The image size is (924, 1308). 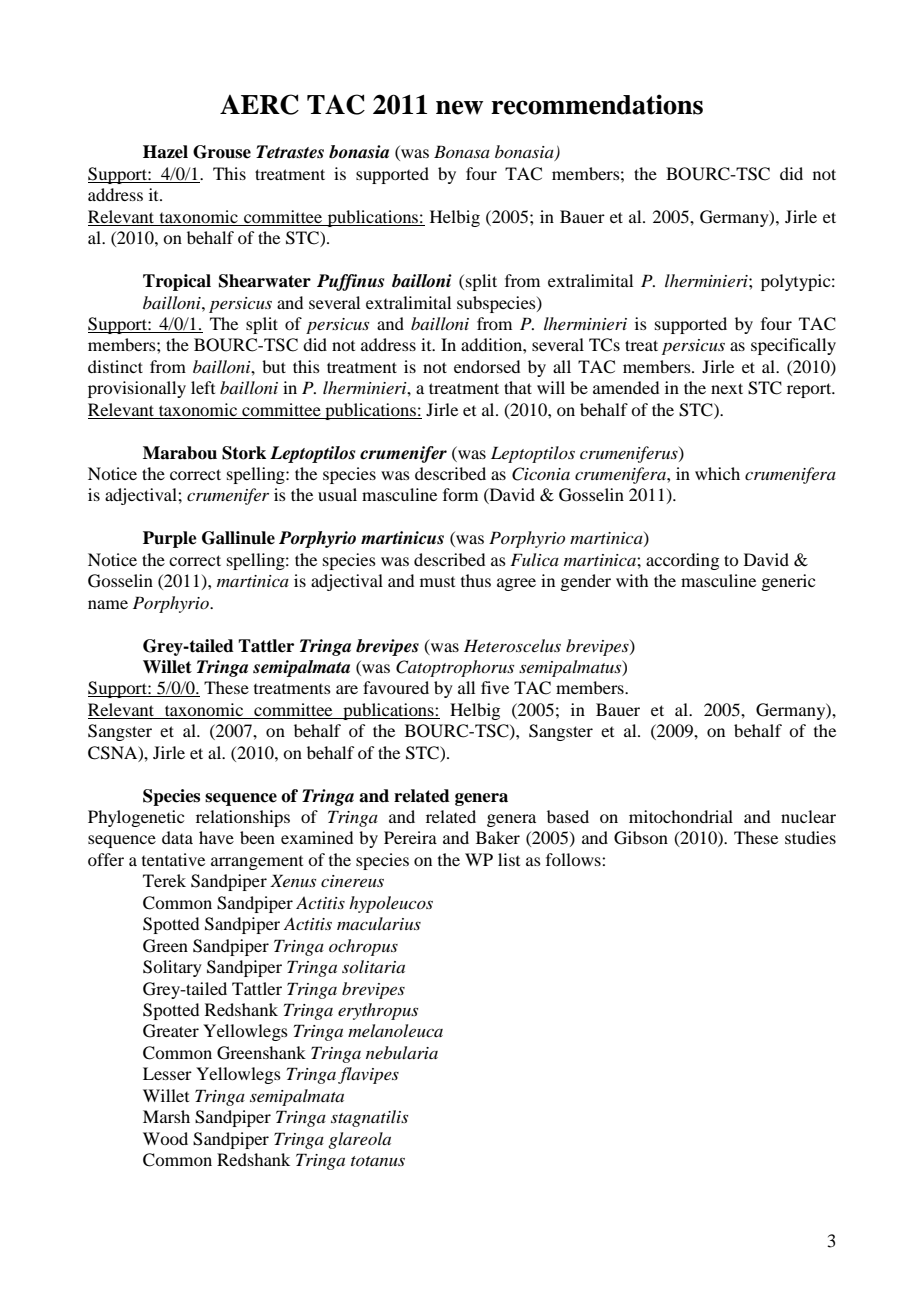 I want to click on Hazel, so click(x=165, y=152).
